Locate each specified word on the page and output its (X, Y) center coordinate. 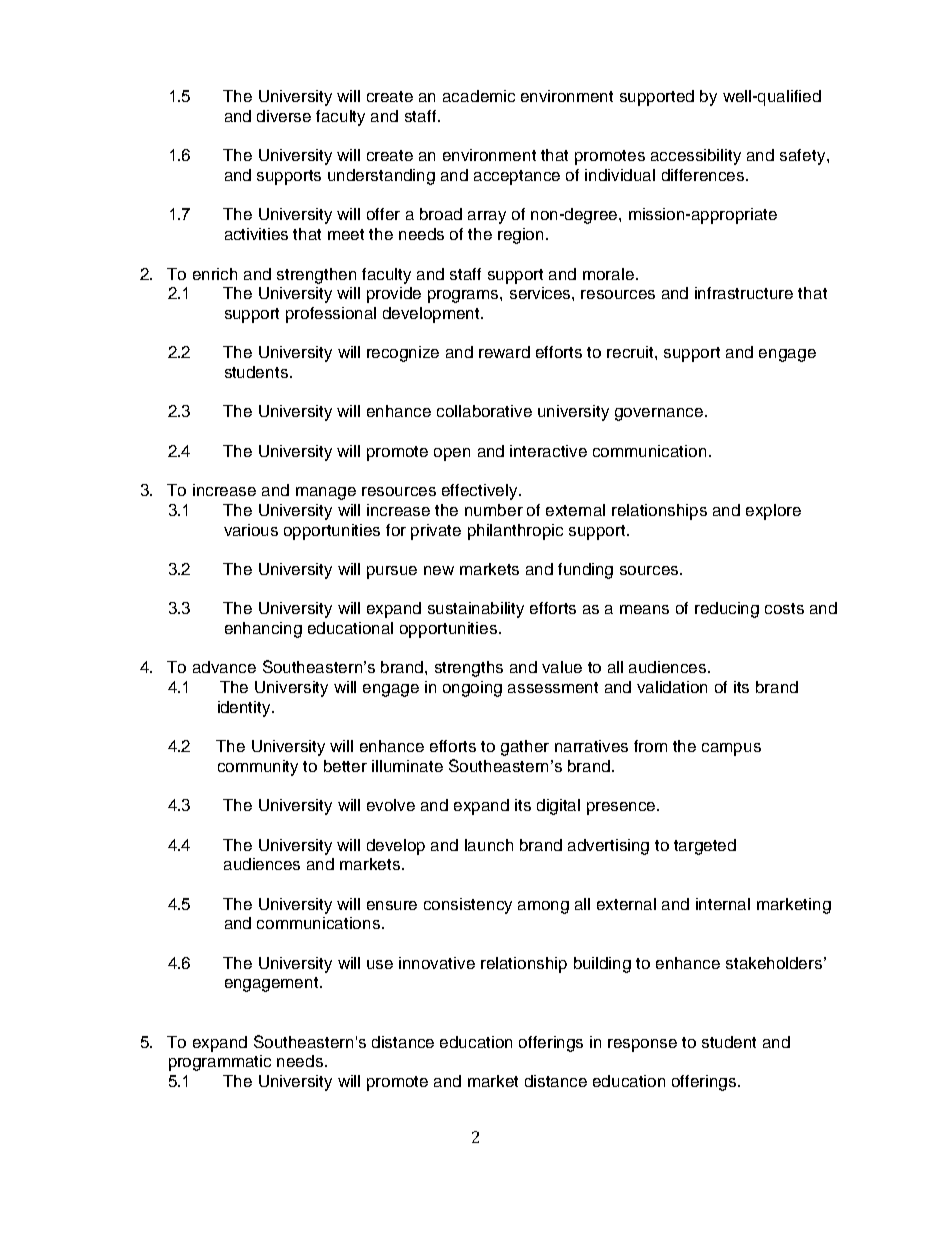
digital (558, 807)
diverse (284, 116)
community (258, 768)
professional (331, 315)
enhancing (263, 630)
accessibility (696, 157)
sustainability (476, 610)
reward (504, 352)
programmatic (220, 1063)
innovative (437, 963)
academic (479, 96)
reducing (727, 610)
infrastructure (744, 293)
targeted (705, 847)
